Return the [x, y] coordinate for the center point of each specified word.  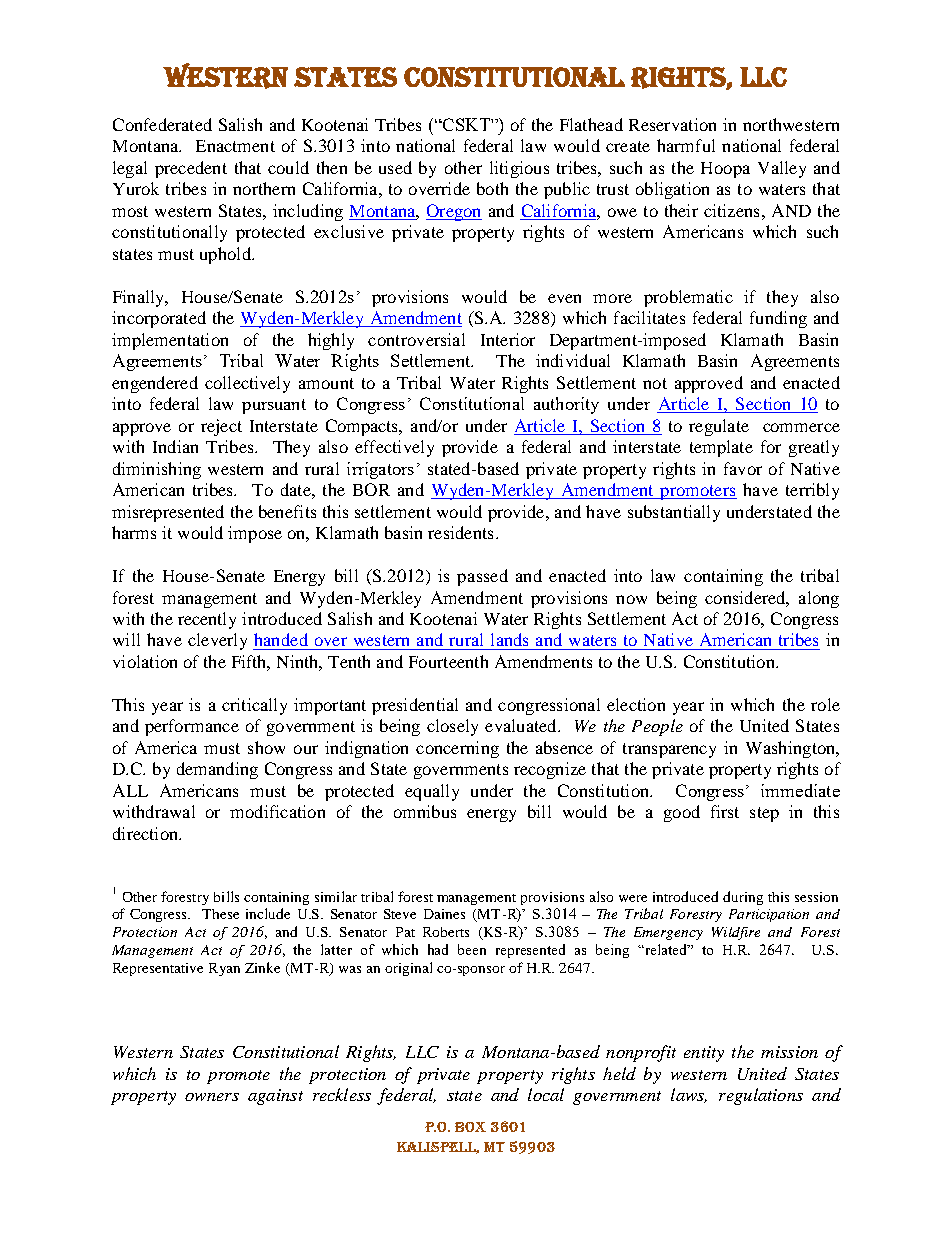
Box [470, 1127]
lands [509, 639]
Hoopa [725, 170]
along [819, 599]
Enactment [235, 146]
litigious [519, 169]
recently [207, 620]
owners [212, 1097]
